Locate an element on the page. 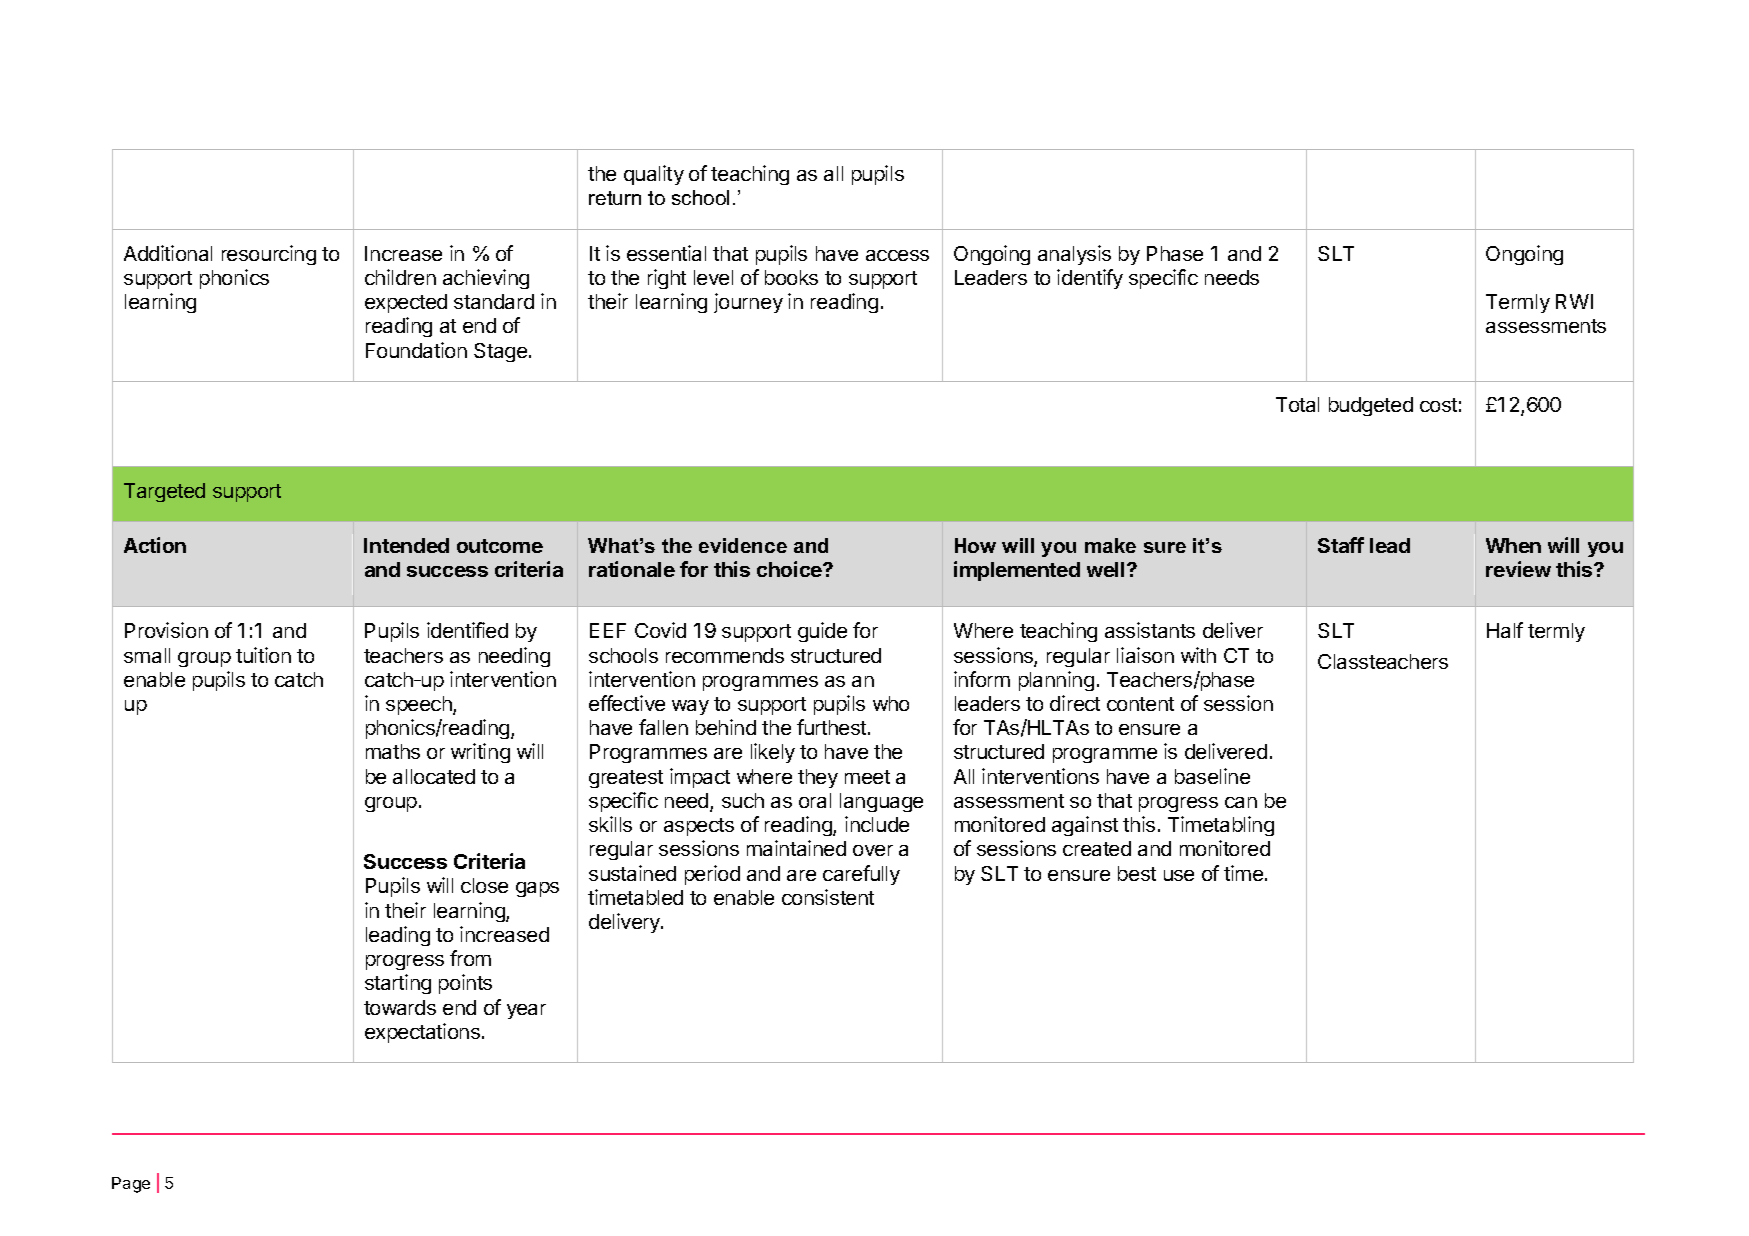 This page has width=1749, height=1236. with is located at coordinates (1198, 655).
